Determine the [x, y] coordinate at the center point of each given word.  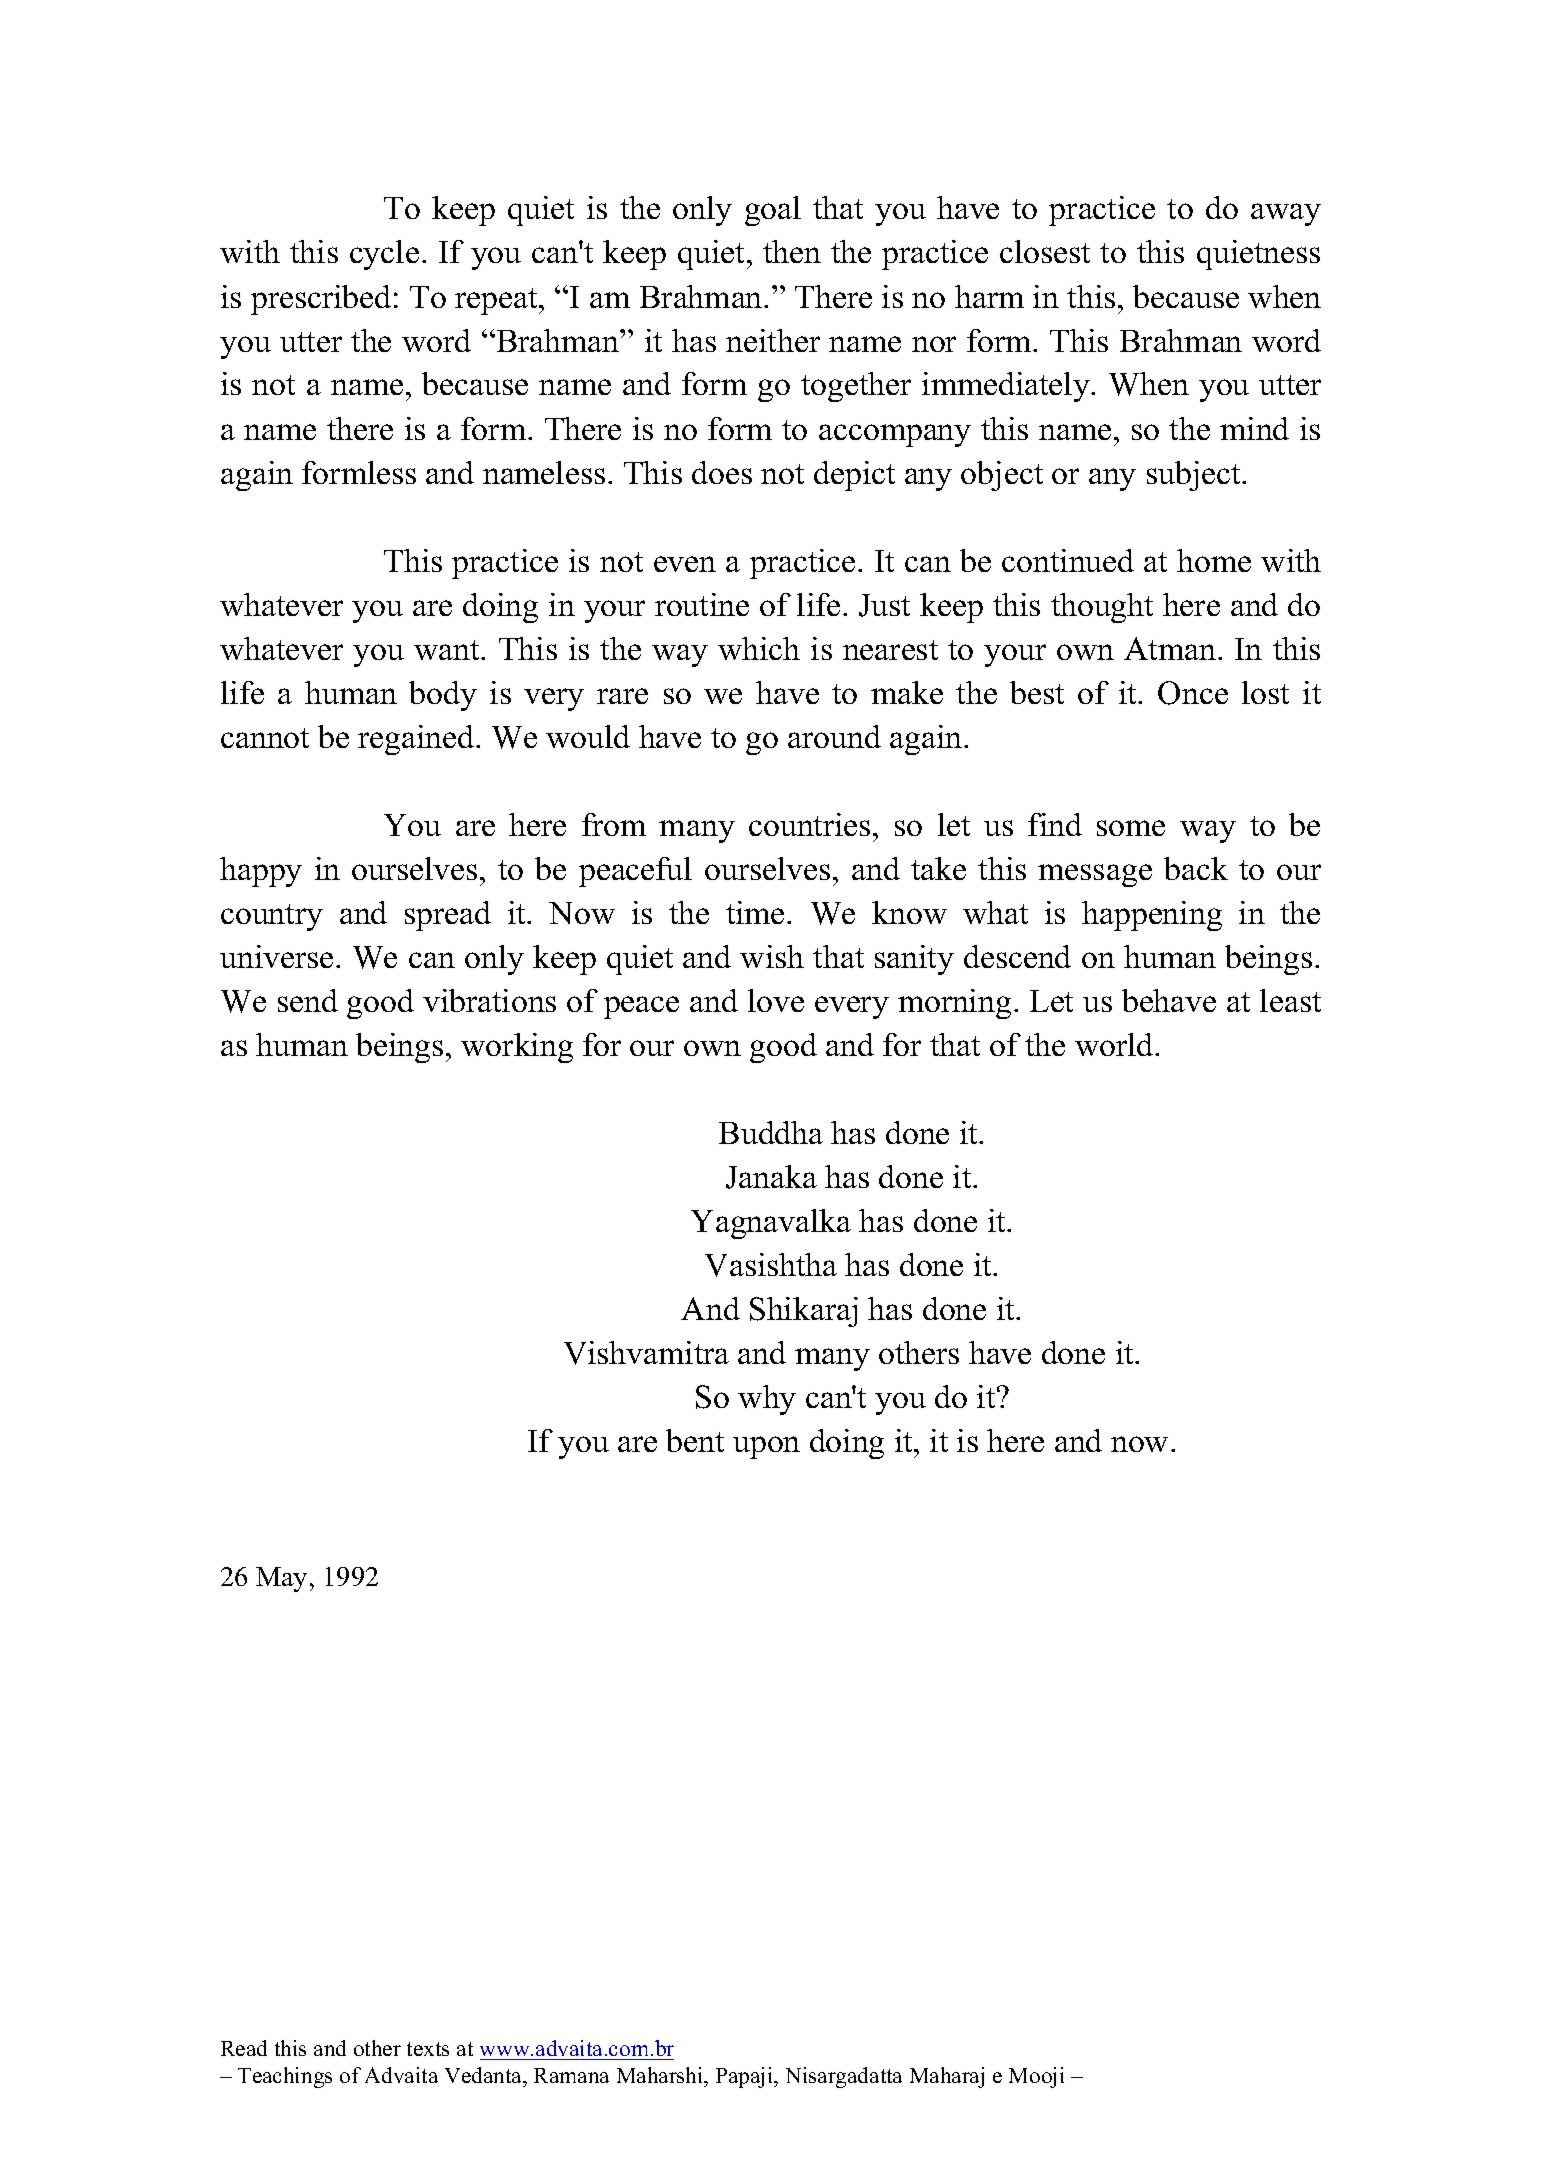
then [792, 251]
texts [428, 2049]
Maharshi [661, 2075]
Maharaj [947, 2077]
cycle [384, 255]
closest [1045, 251]
